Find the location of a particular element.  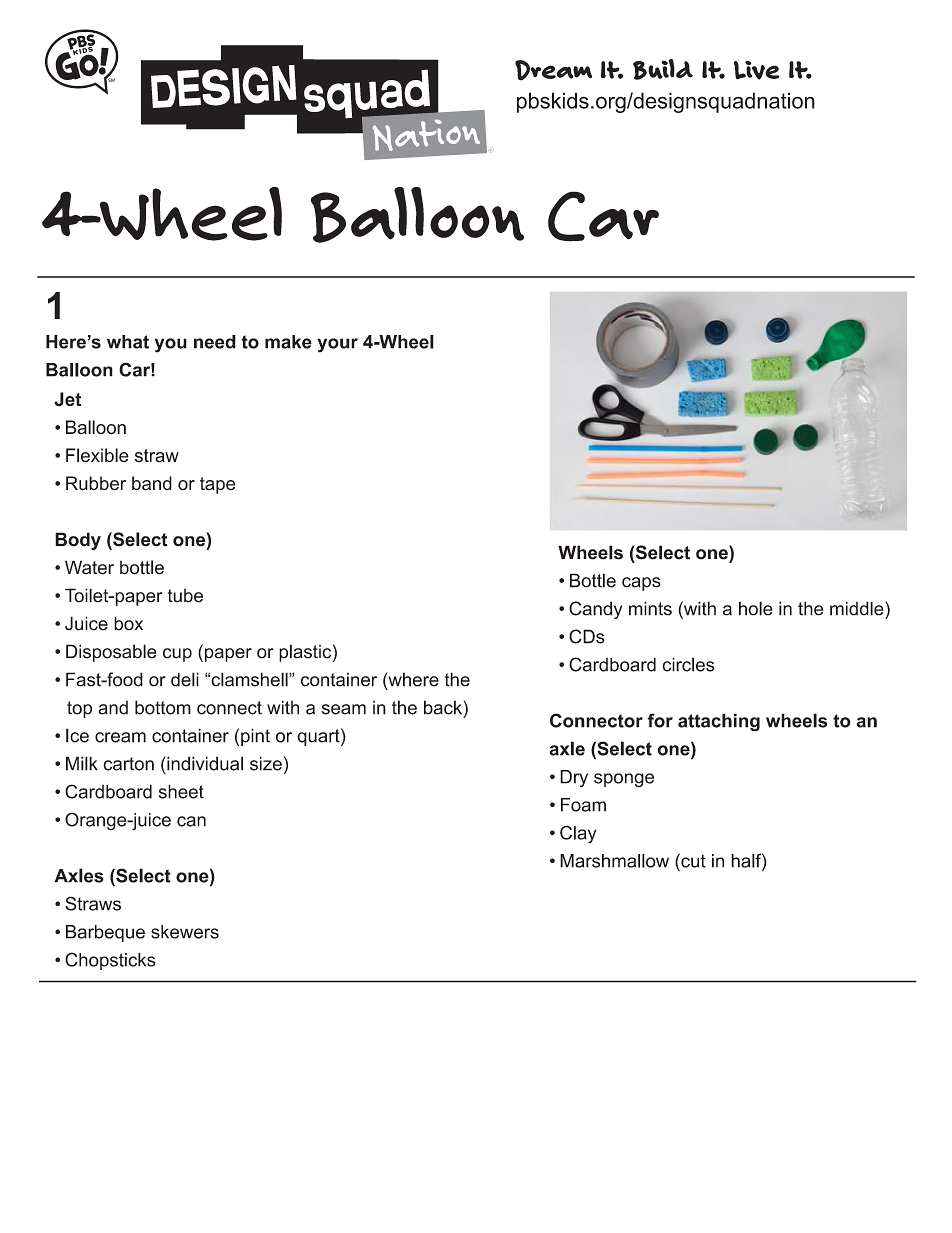

circles is located at coordinates (688, 664).
